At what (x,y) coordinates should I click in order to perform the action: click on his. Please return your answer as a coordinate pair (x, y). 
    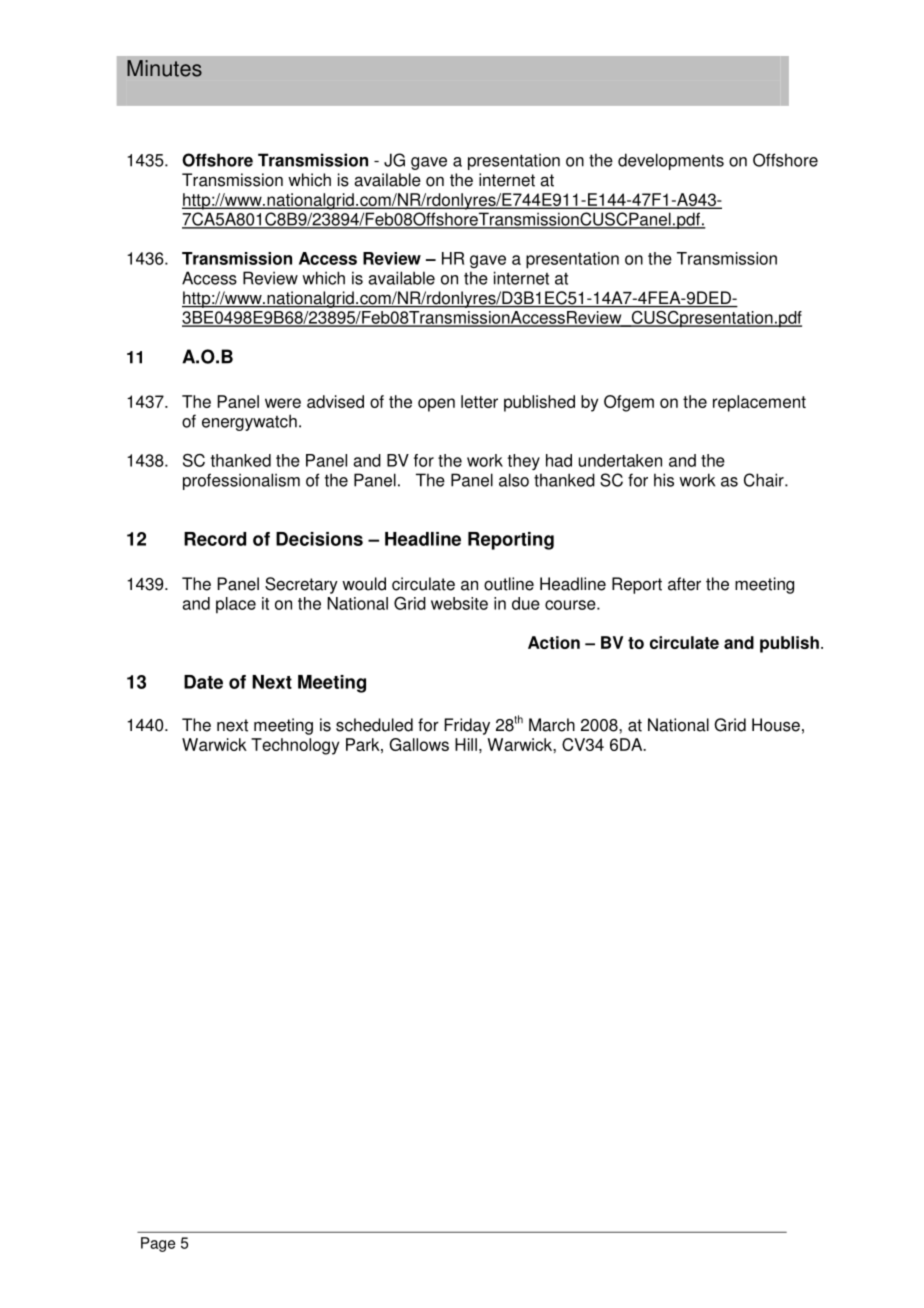
    Looking at the image, I should click on (664, 480).
